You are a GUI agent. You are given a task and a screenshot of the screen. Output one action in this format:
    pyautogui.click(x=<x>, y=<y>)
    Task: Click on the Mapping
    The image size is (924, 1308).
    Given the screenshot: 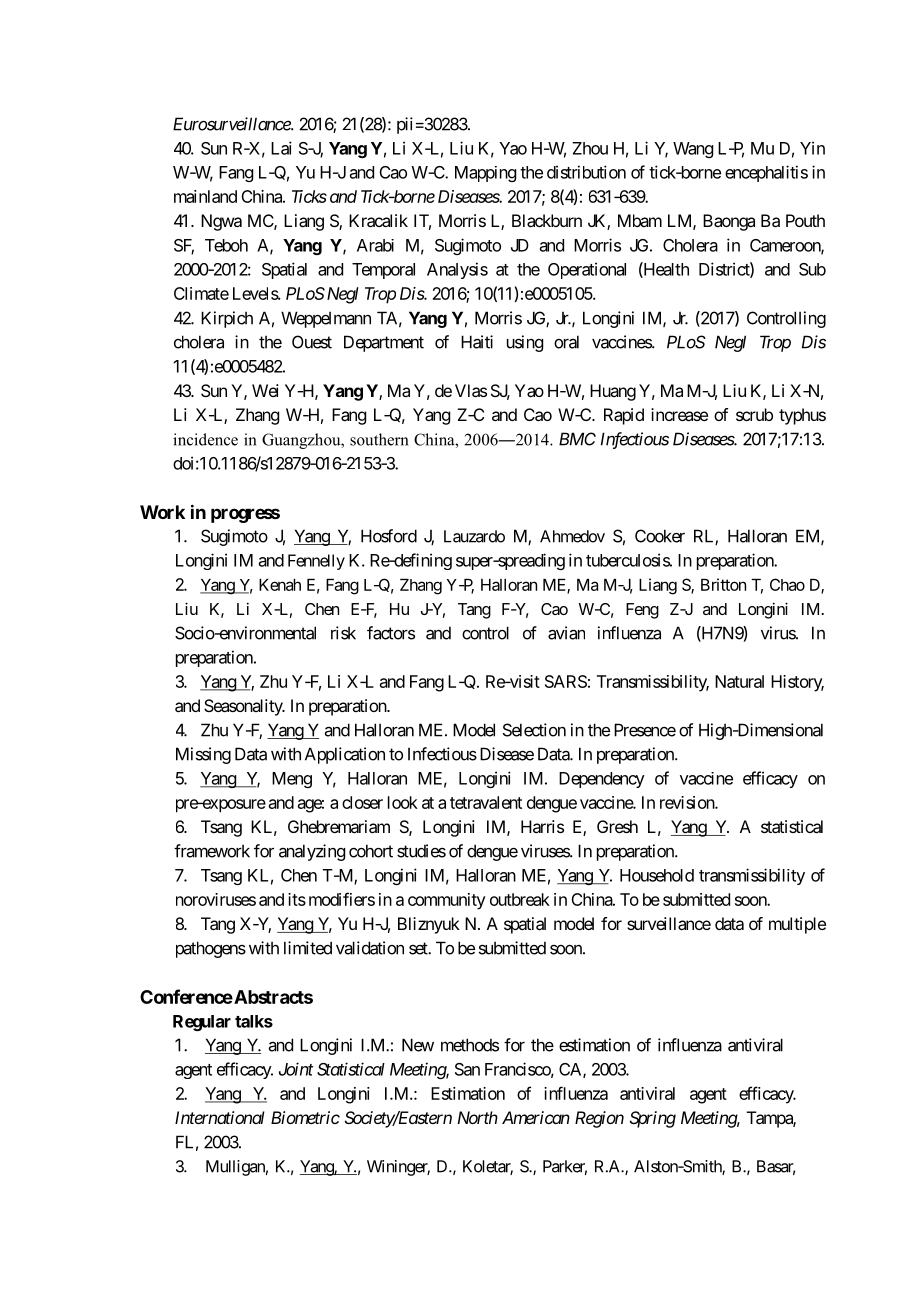 What is the action you would take?
    pyautogui.click(x=485, y=174)
